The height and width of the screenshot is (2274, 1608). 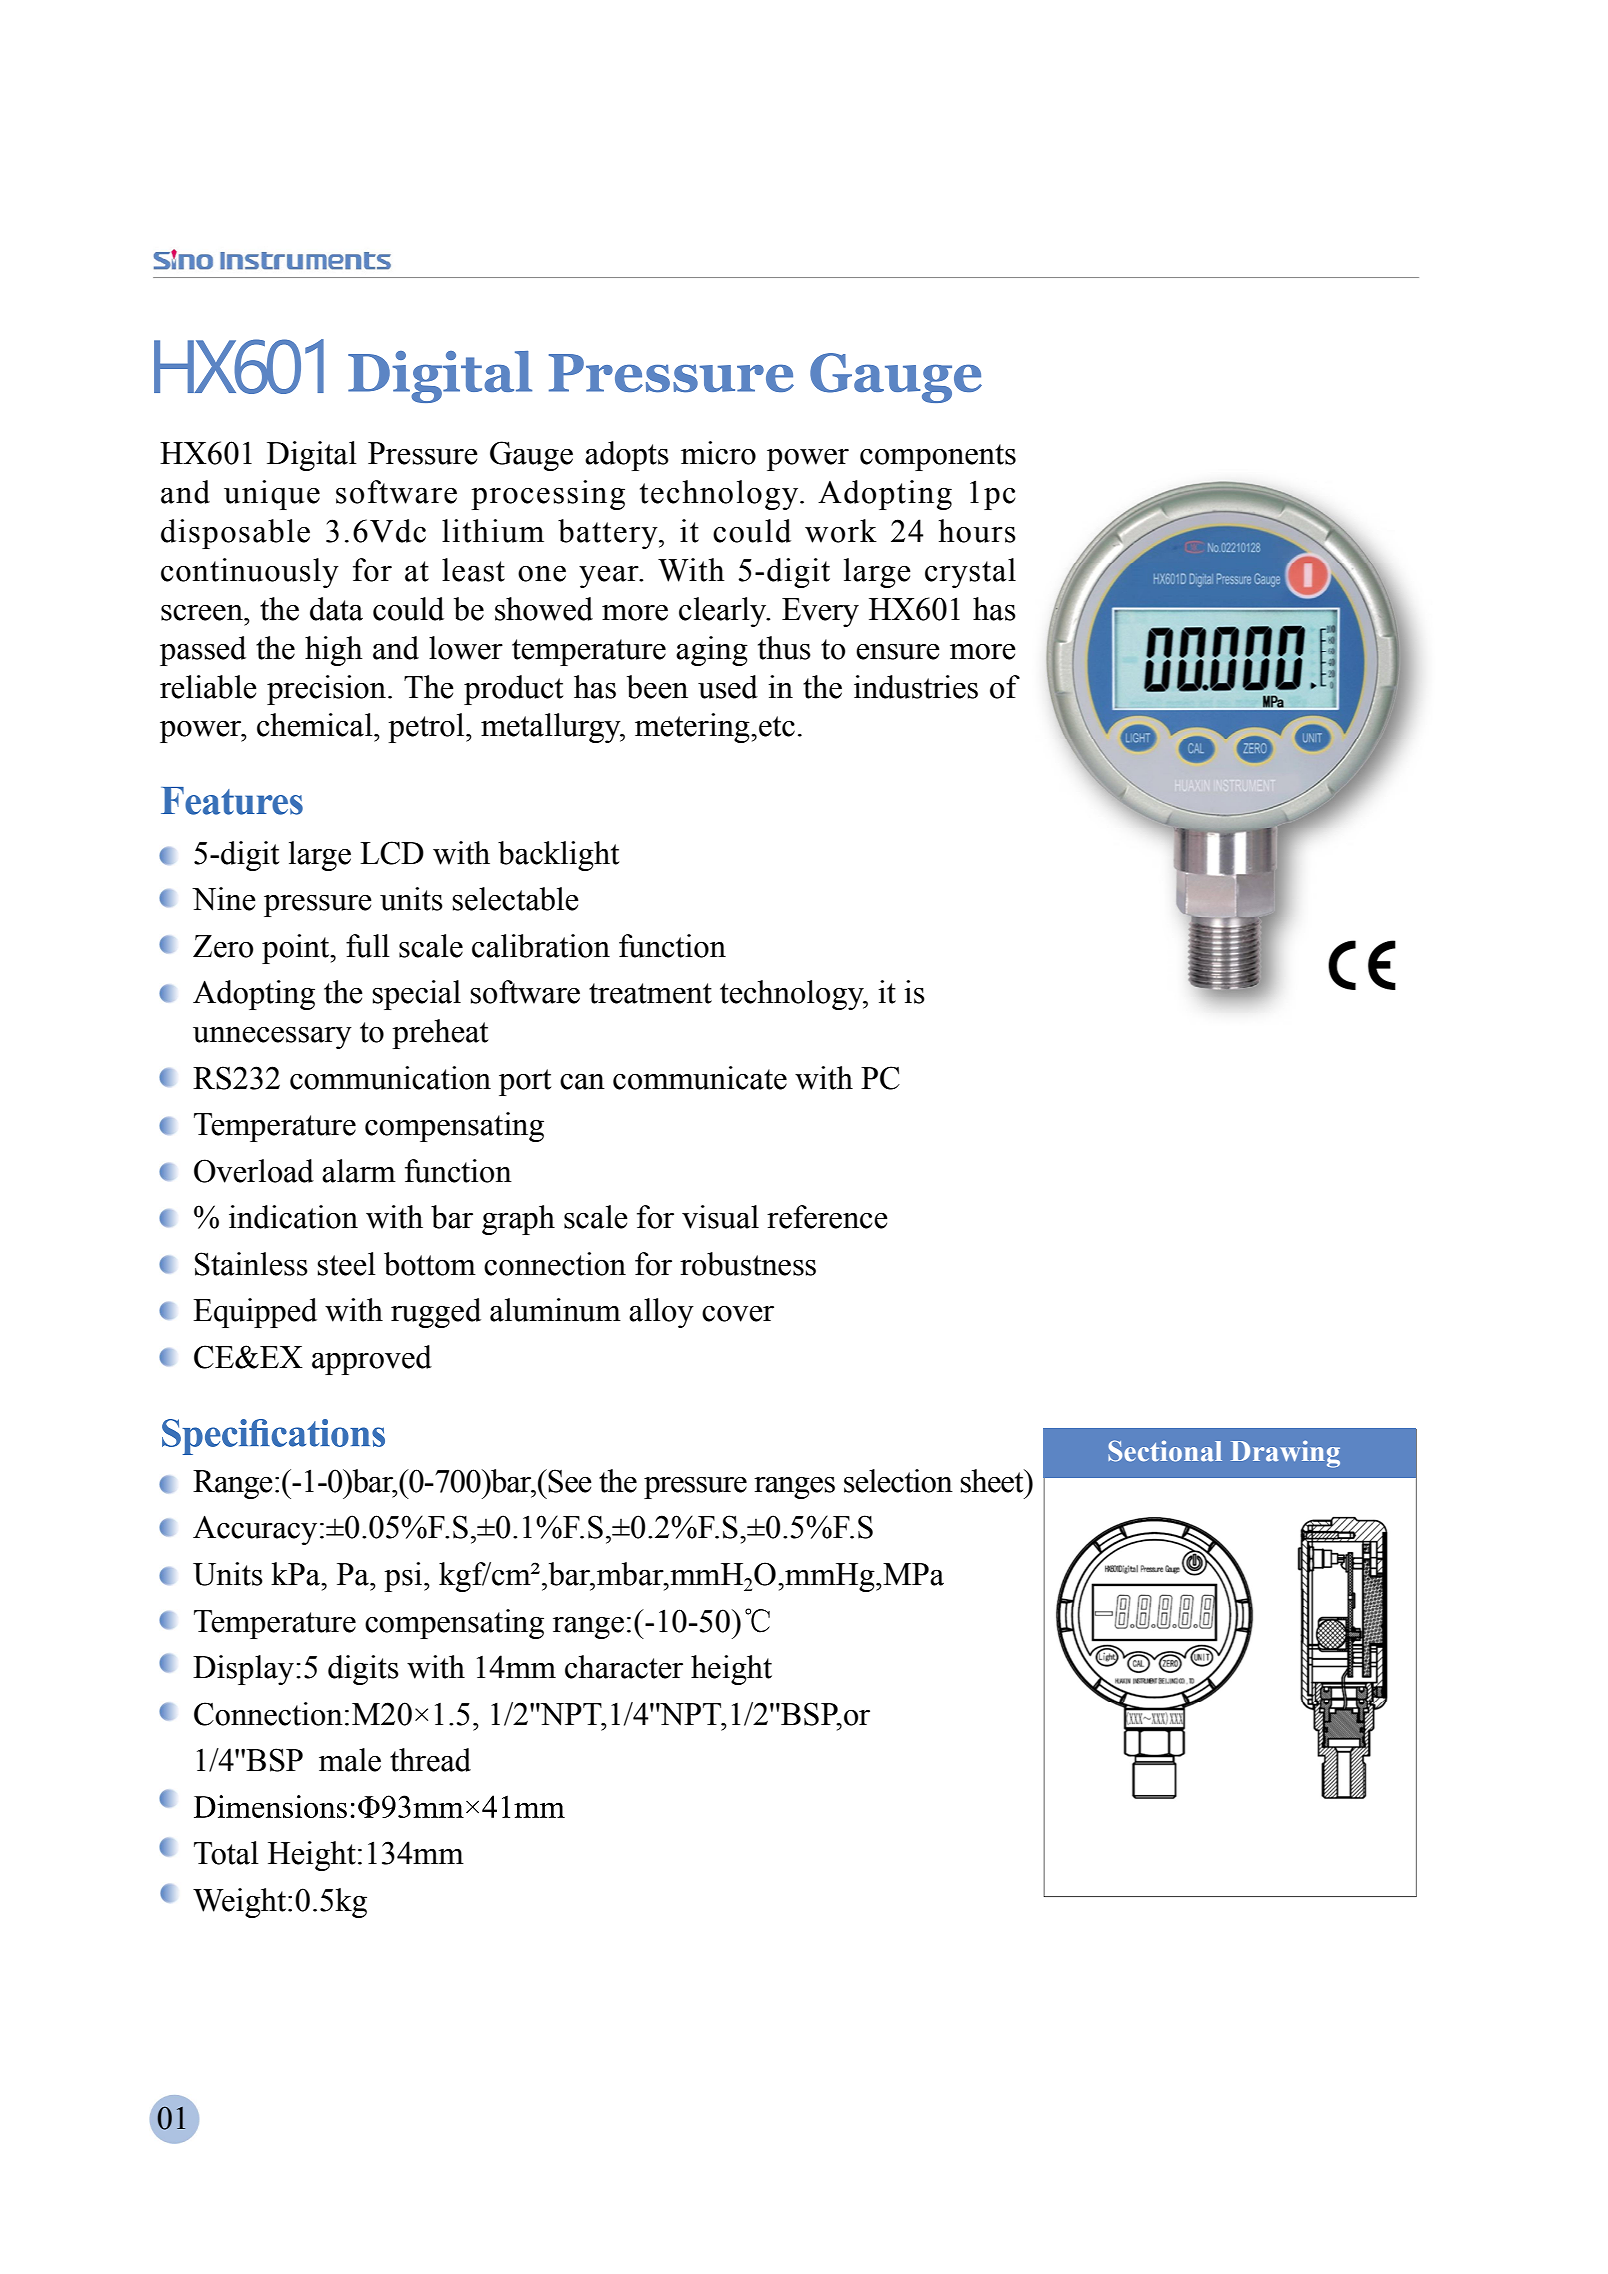 What do you see at coordinates (403, 1577) in the screenshot?
I see `psi` at bounding box center [403, 1577].
